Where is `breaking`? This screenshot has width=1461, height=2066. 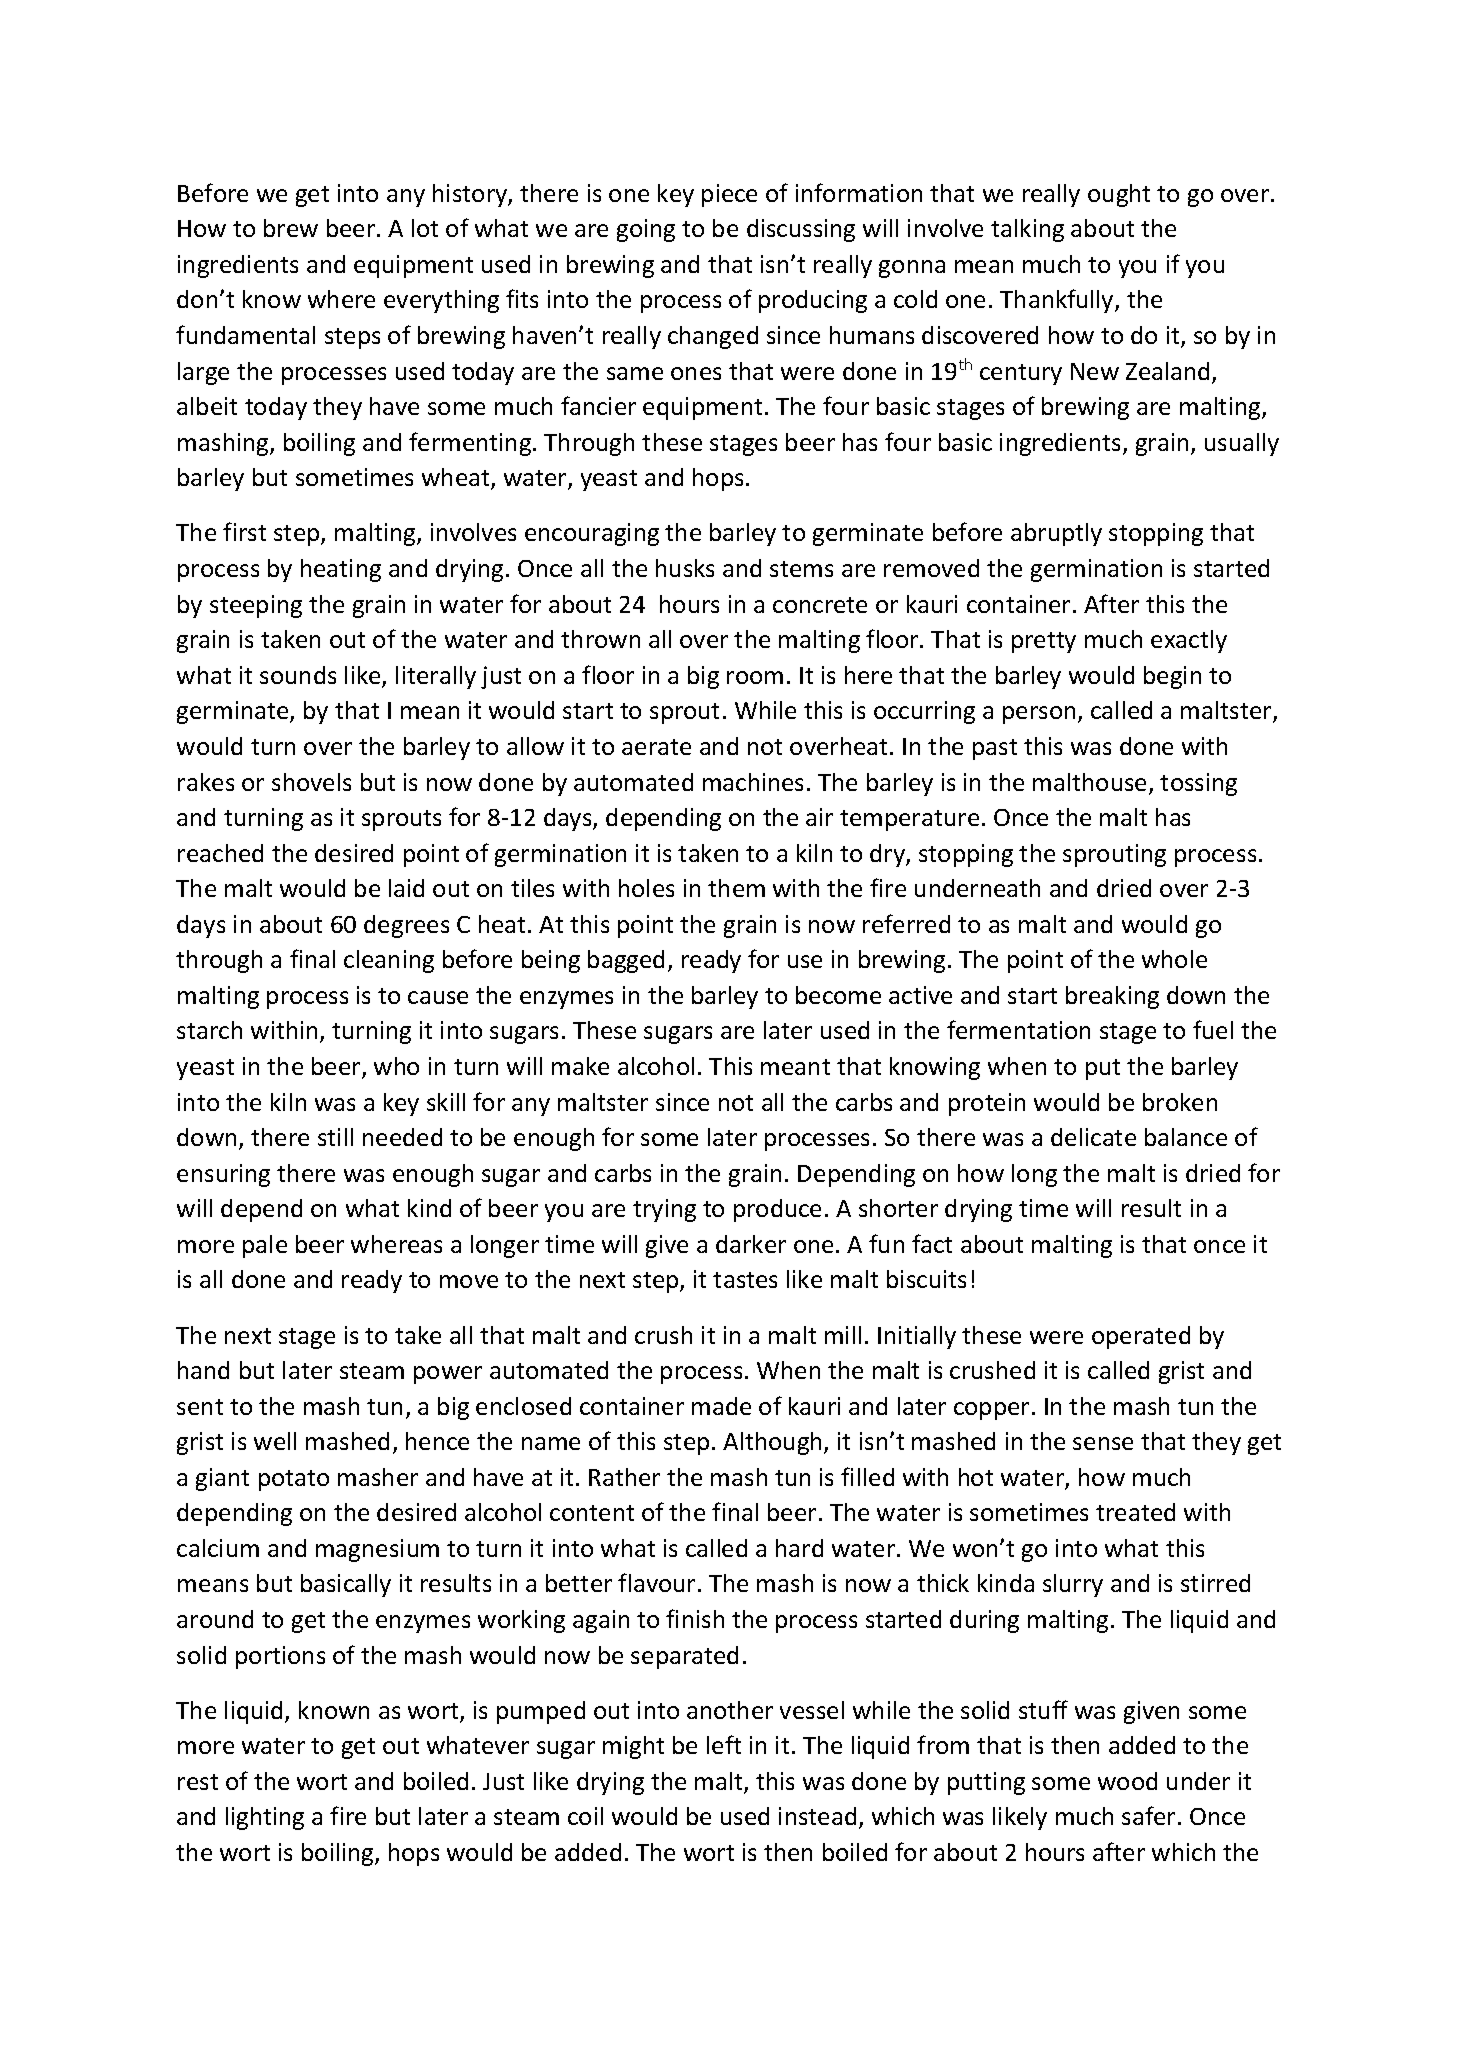 breaking is located at coordinates (1112, 997).
